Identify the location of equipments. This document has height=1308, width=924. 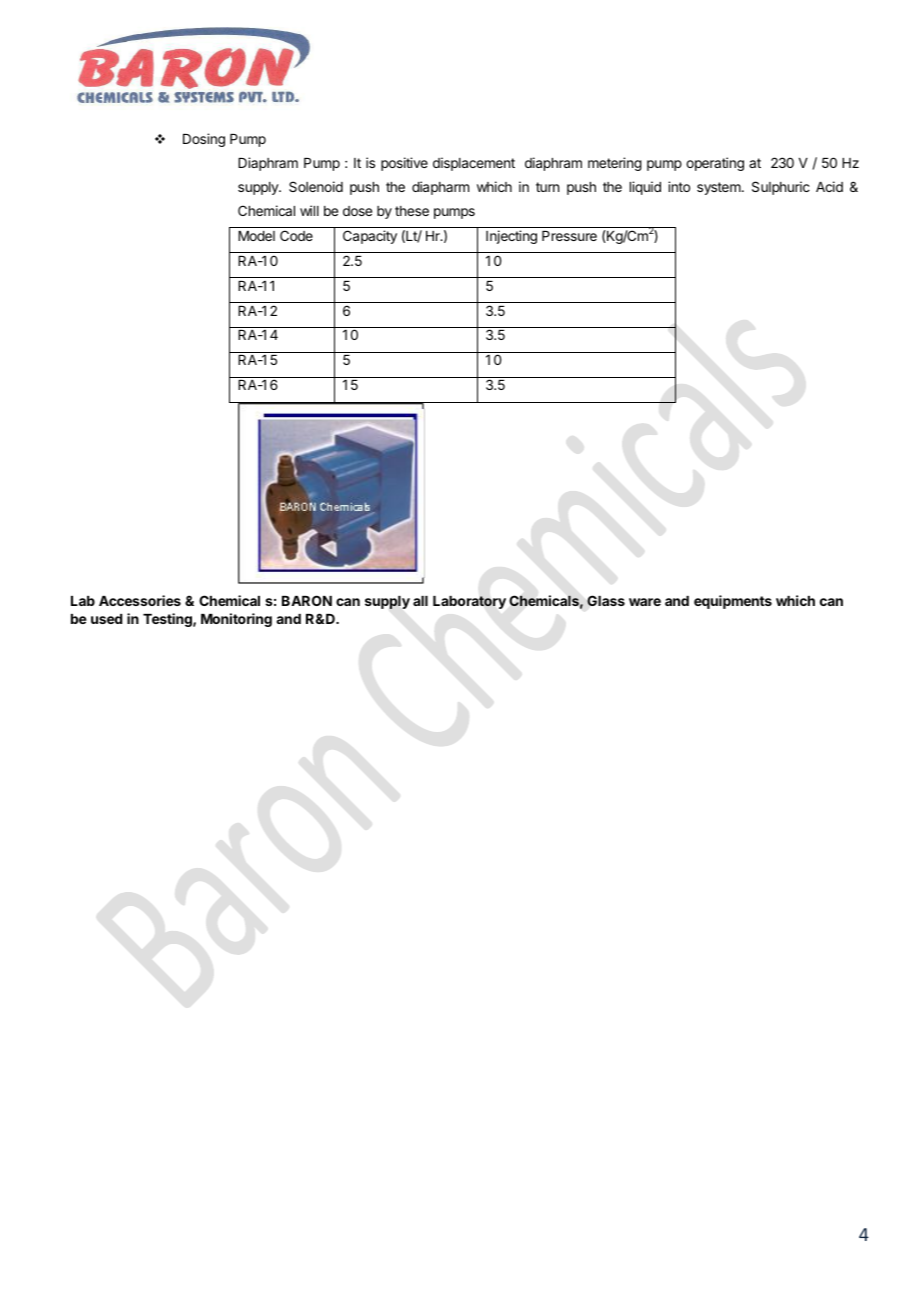
(733, 602).
